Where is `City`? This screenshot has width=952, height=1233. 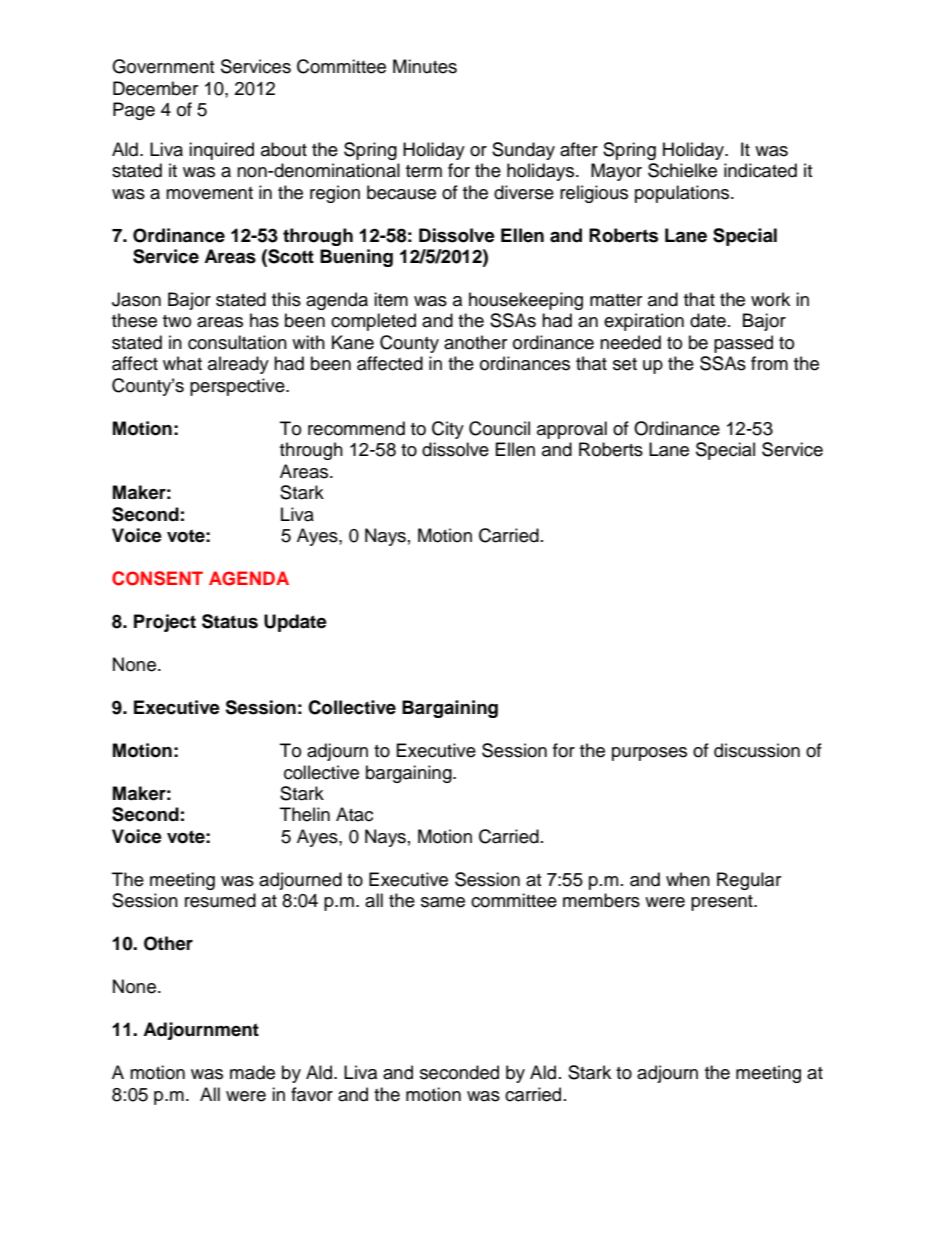
City is located at coordinates (448, 430).
